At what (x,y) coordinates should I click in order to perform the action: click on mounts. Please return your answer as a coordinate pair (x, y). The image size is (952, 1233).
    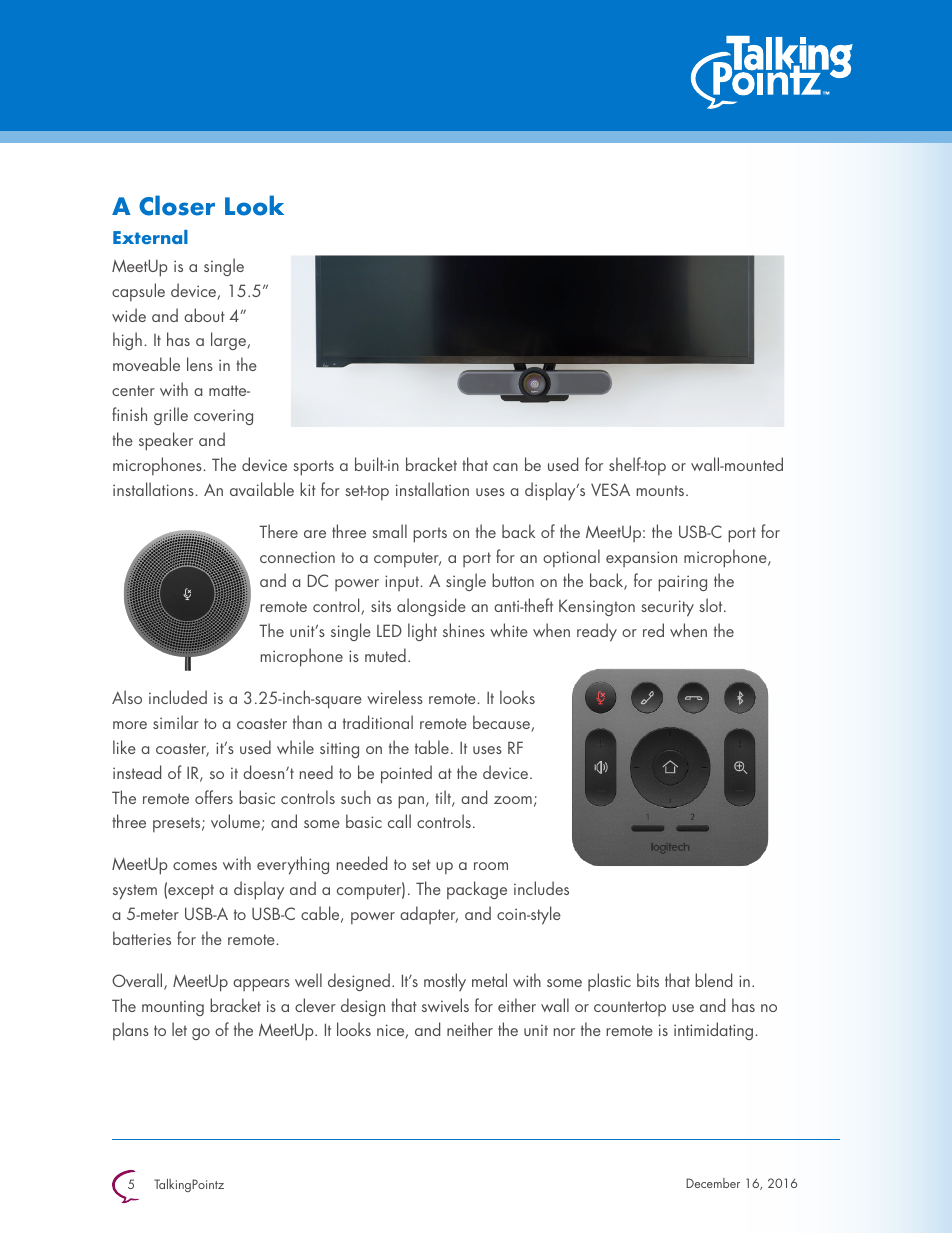
    Looking at the image, I should click on (662, 490).
